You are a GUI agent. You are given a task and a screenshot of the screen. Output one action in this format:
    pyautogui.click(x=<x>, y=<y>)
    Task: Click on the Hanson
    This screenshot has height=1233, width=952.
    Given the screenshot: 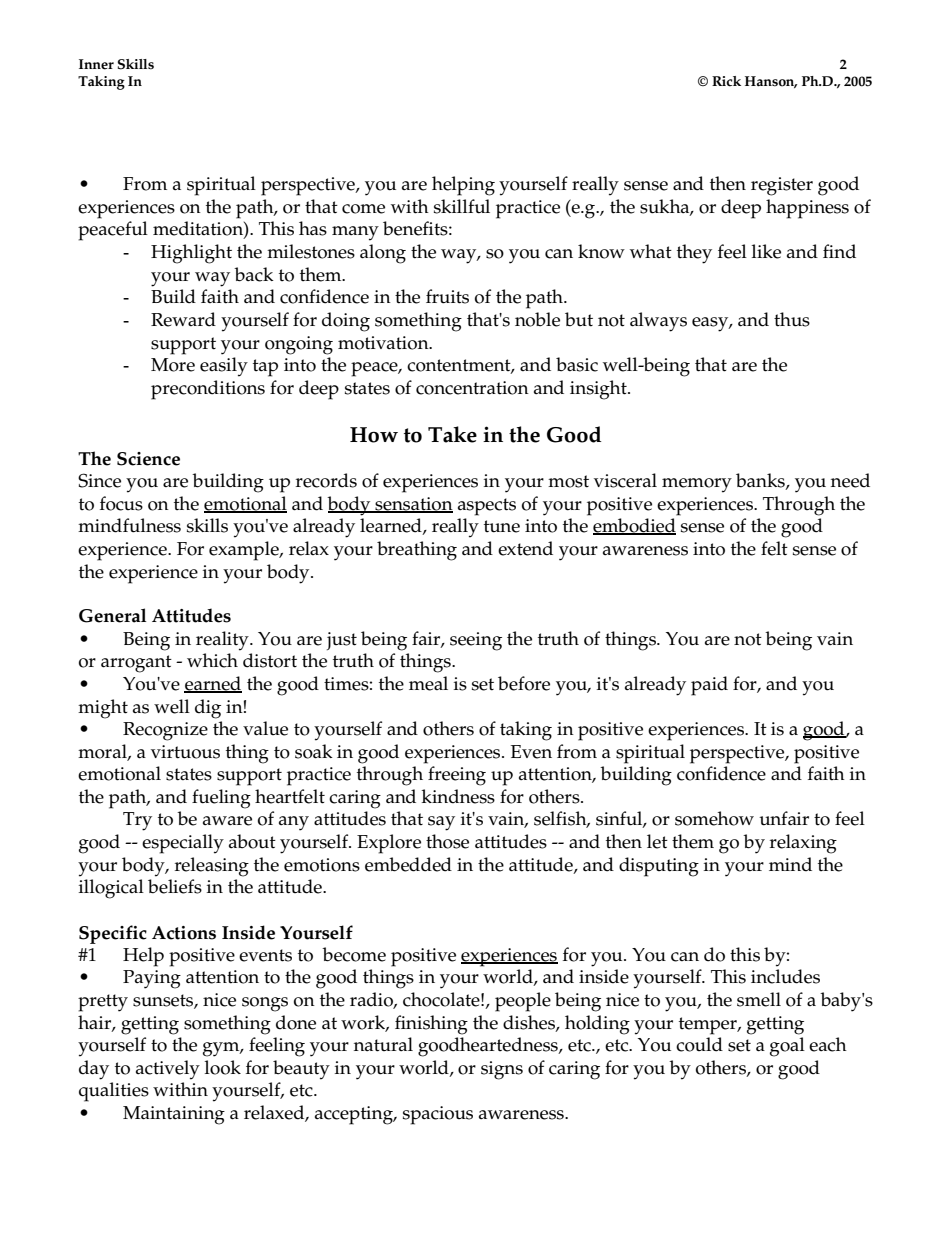 What is the action you would take?
    pyautogui.click(x=771, y=82)
